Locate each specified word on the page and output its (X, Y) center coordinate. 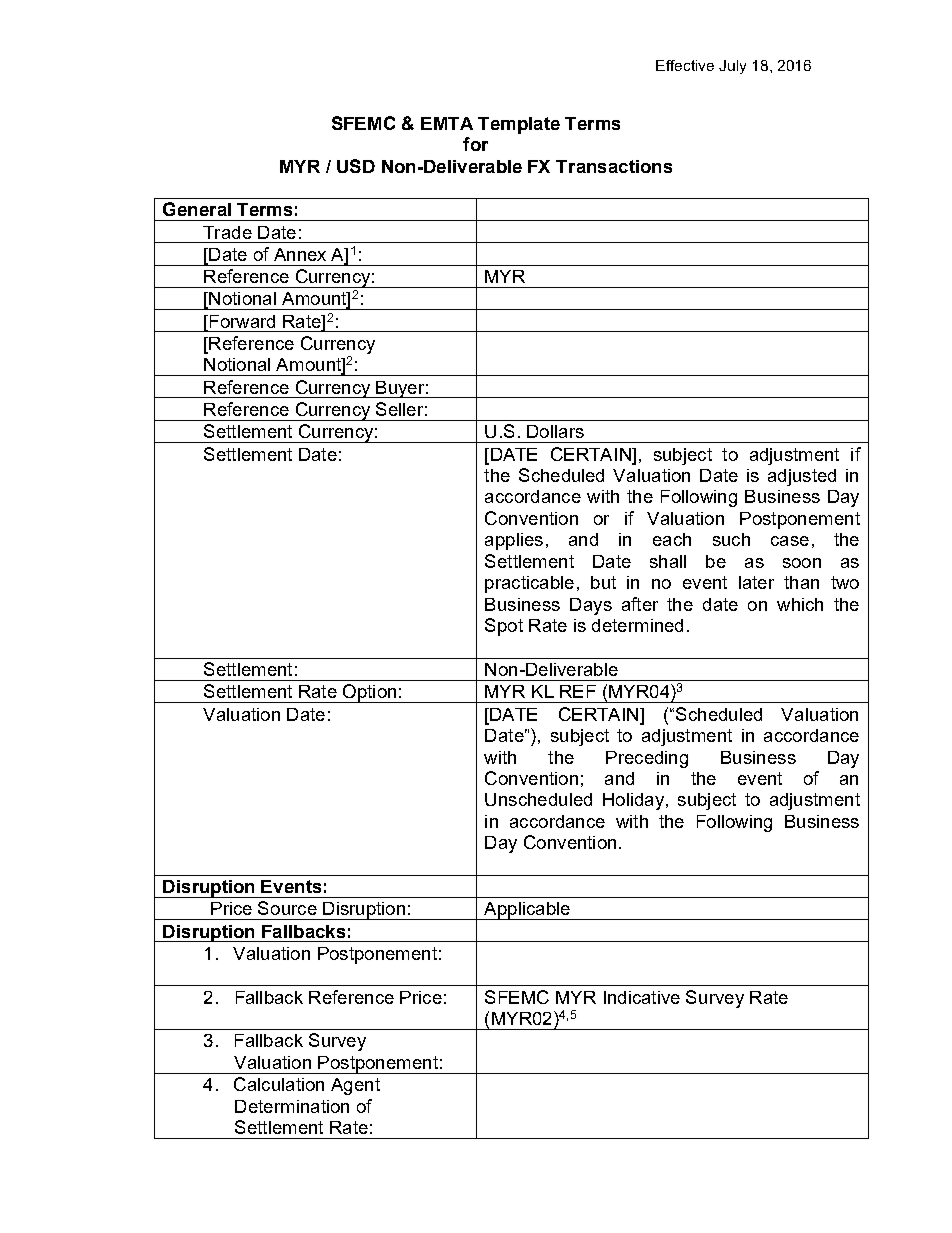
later (756, 582)
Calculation (279, 1084)
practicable (529, 584)
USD (356, 166)
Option (369, 693)
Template (519, 125)
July (732, 67)
